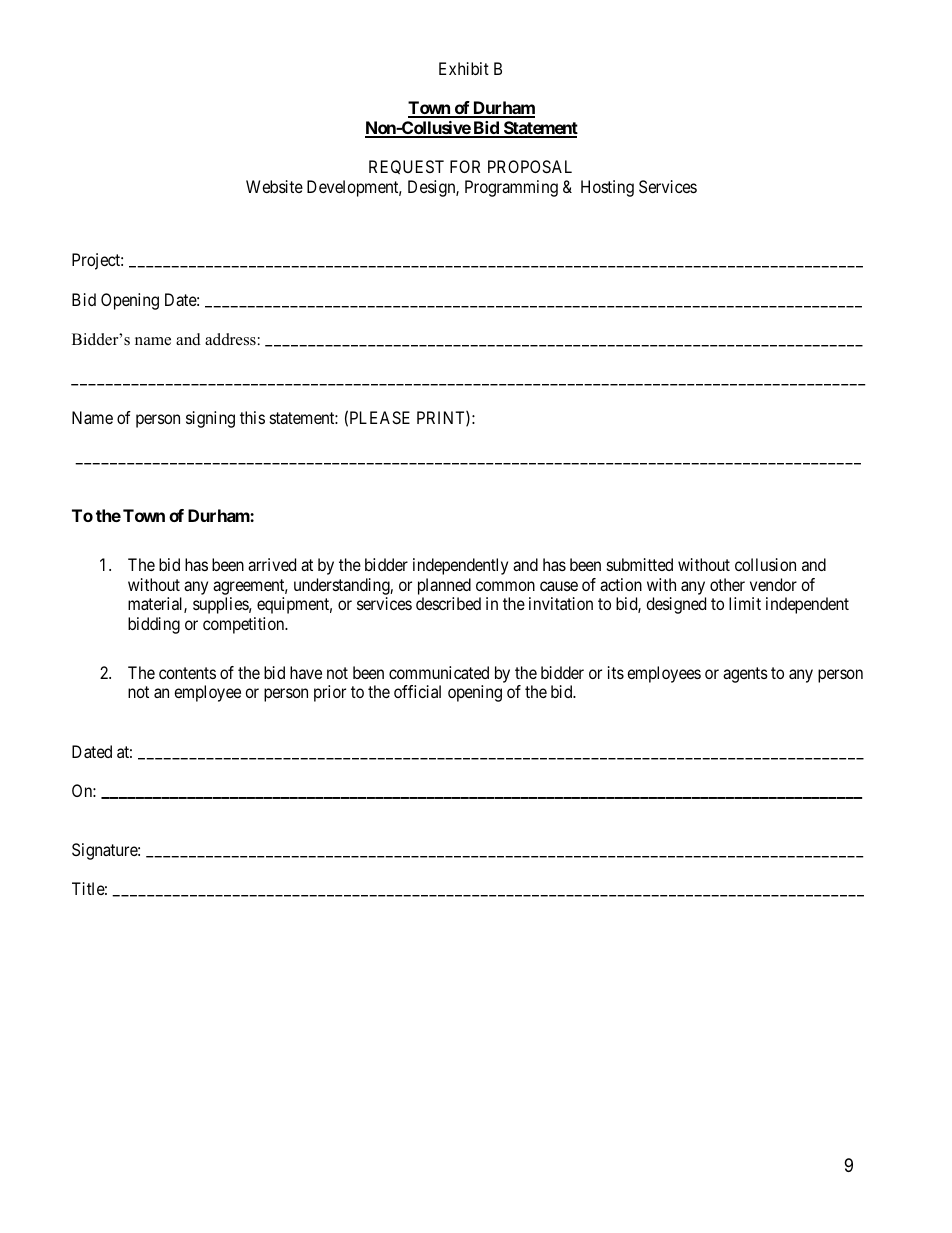 Image resolution: width=952 pixels, height=1233 pixels. I want to click on Programming, so click(511, 188).
